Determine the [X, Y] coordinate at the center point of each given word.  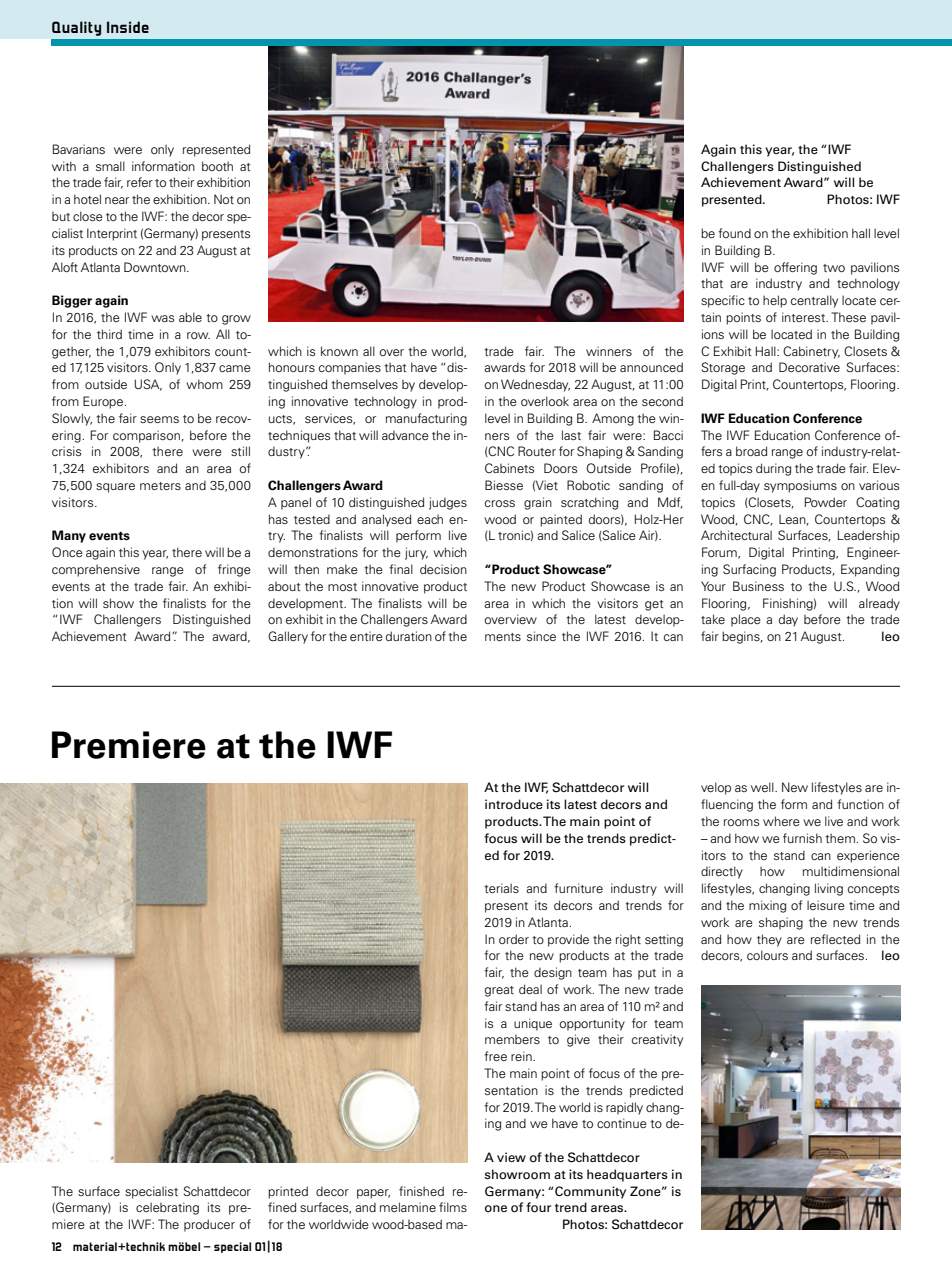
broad [751, 451]
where [781, 821]
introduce [514, 804]
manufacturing [426, 419]
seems [159, 419]
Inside [128, 27]
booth [217, 166]
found [734, 233]
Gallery [288, 637]
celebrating [167, 1208]
